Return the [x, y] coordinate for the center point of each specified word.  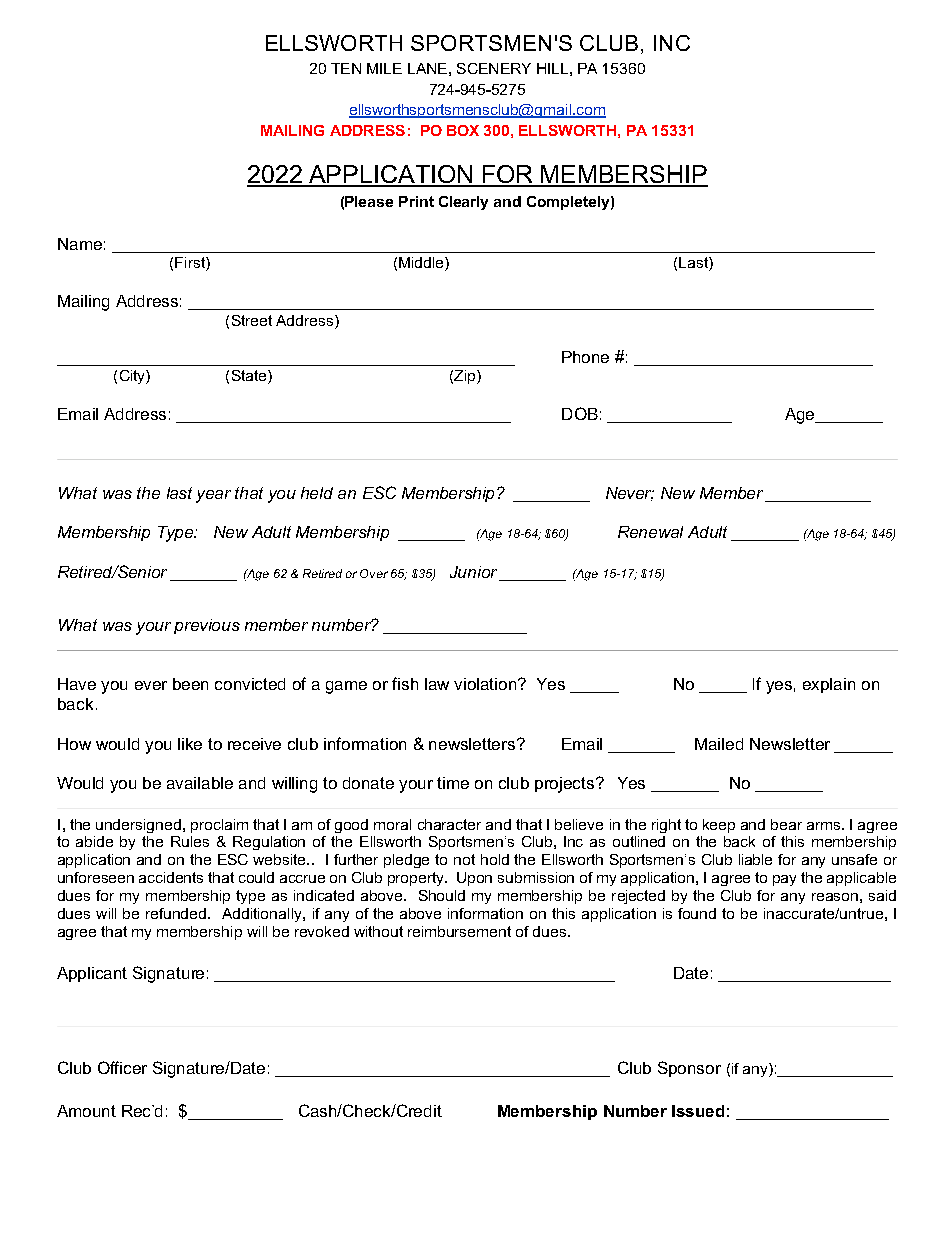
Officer [122, 1067]
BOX [463, 130]
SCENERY [494, 68]
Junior [473, 572]
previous [207, 626]
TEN [346, 68]
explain [829, 685]
